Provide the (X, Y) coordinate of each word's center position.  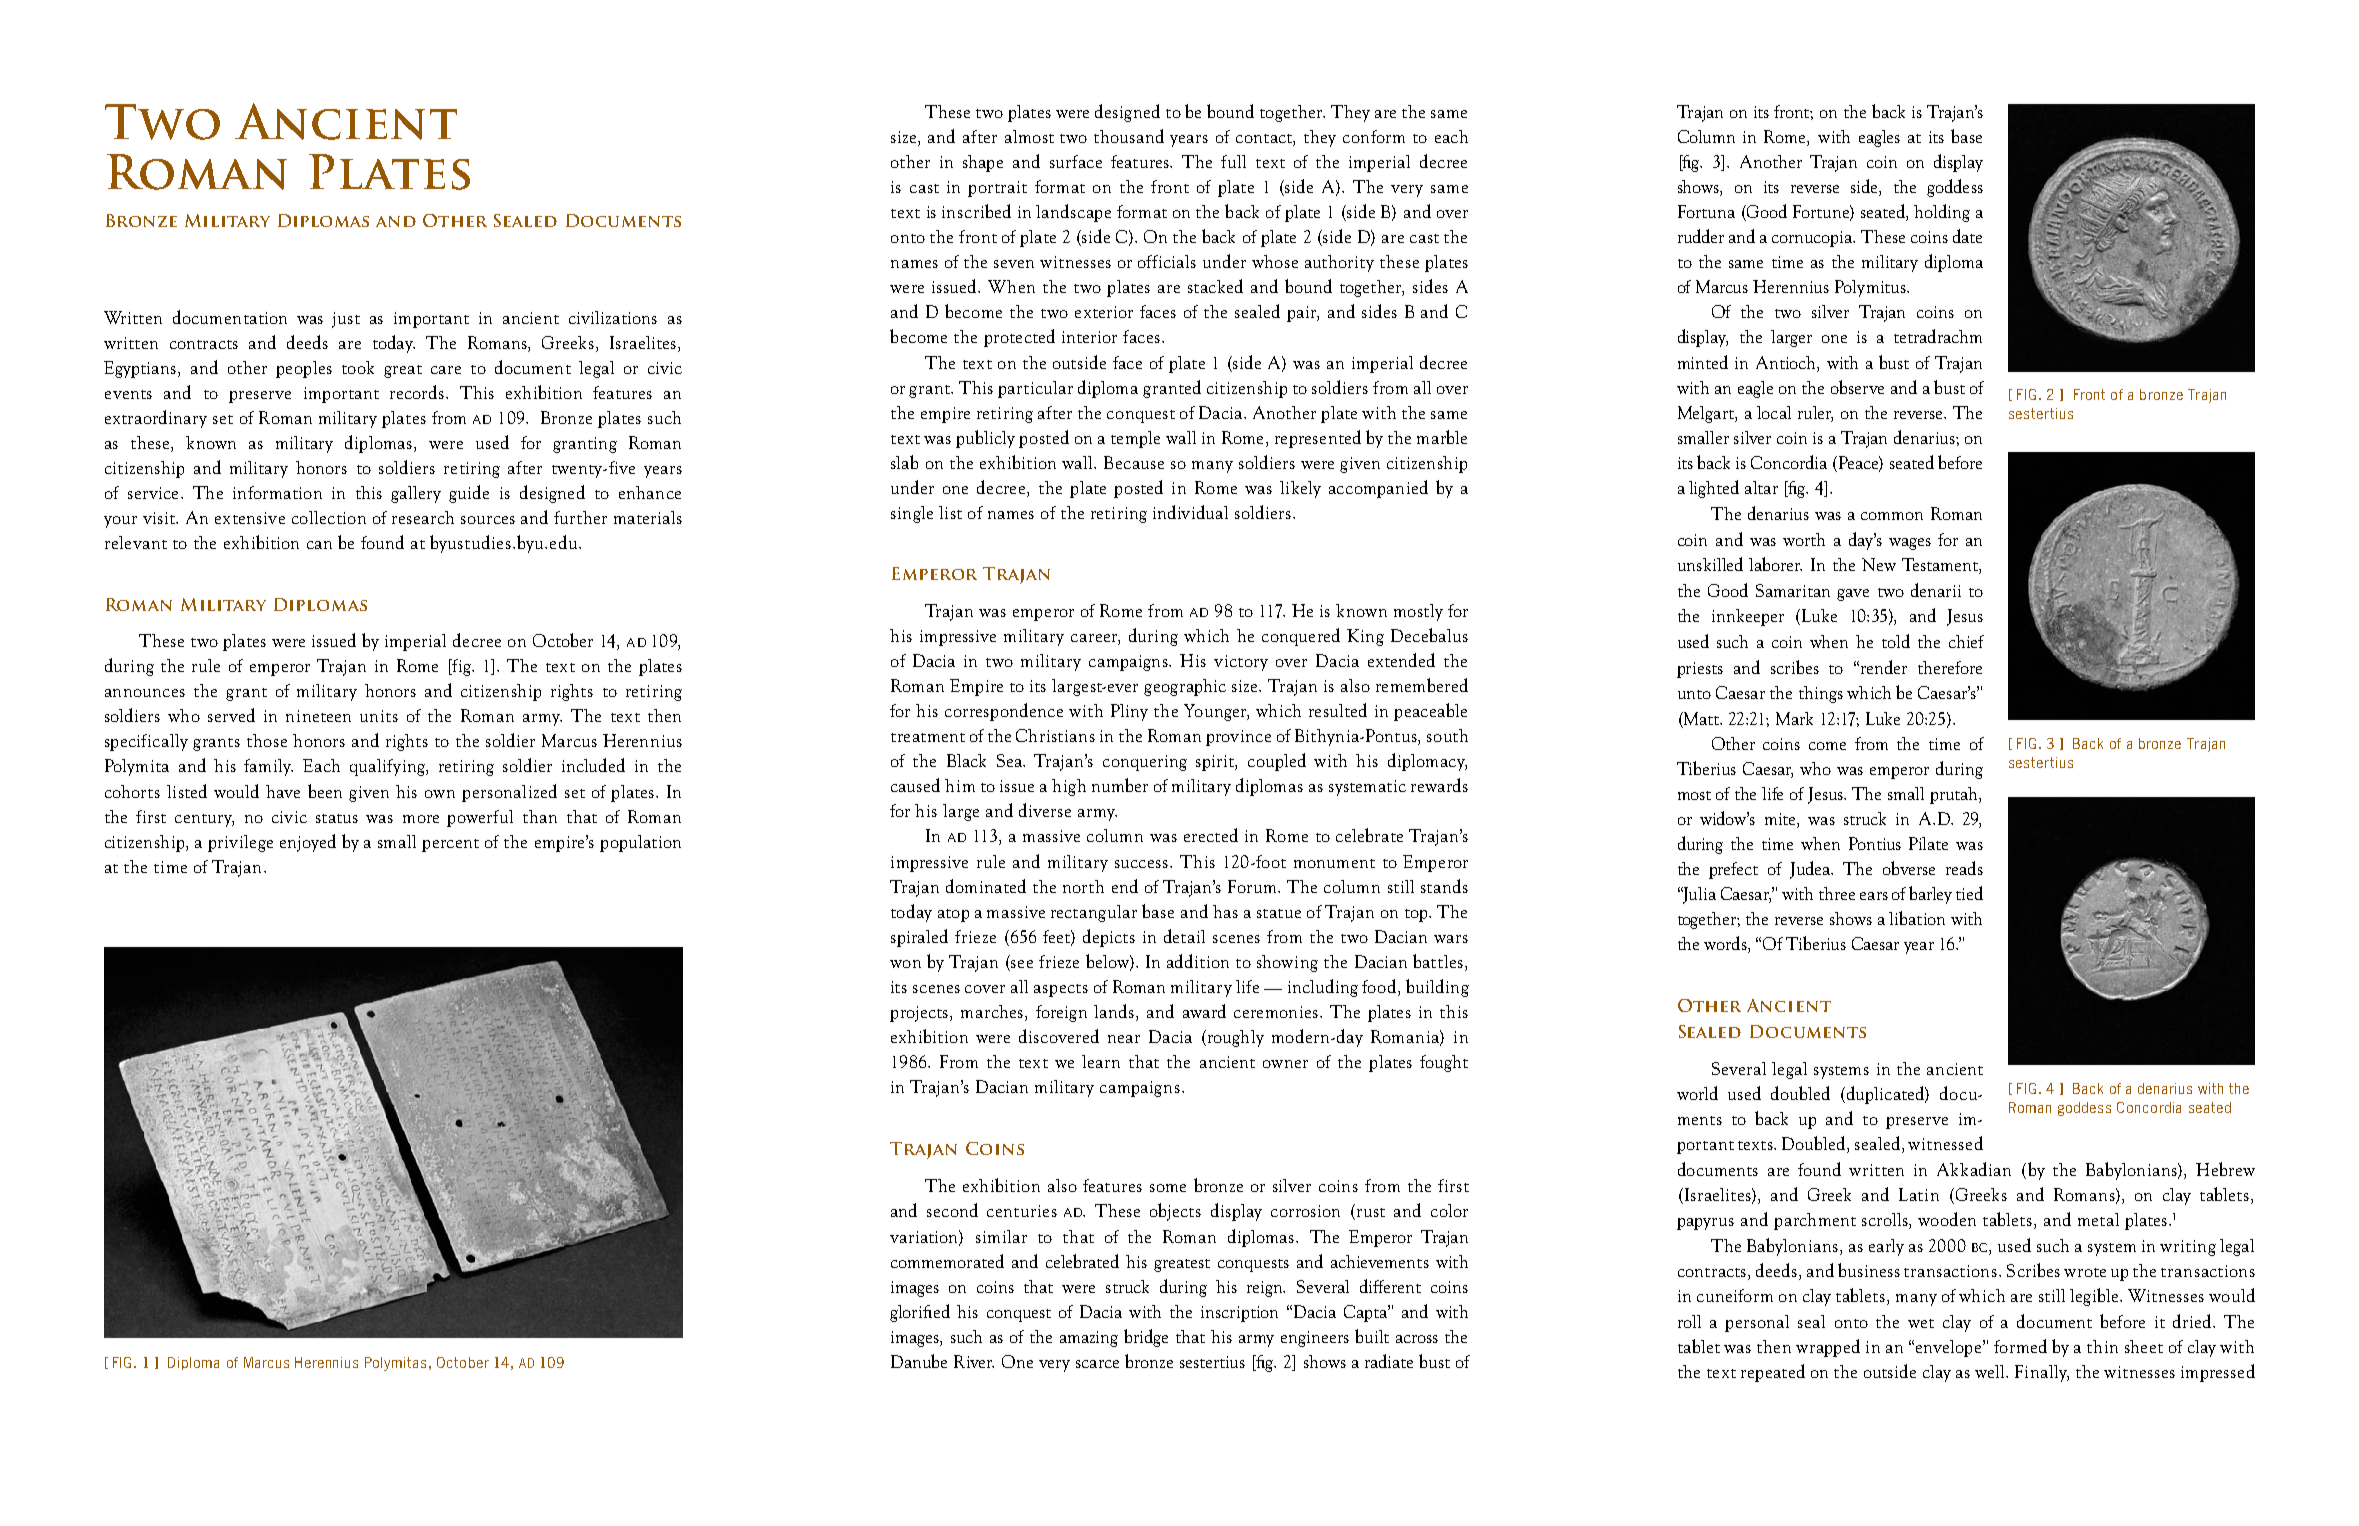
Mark (1794, 718)
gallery (416, 494)
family (268, 767)
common (1892, 516)
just (346, 320)
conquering (1145, 763)
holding (1942, 213)
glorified (920, 1313)
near (1124, 1039)
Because (1134, 462)
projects (920, 1014)
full (1233, 161)
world (1697, 1093)
